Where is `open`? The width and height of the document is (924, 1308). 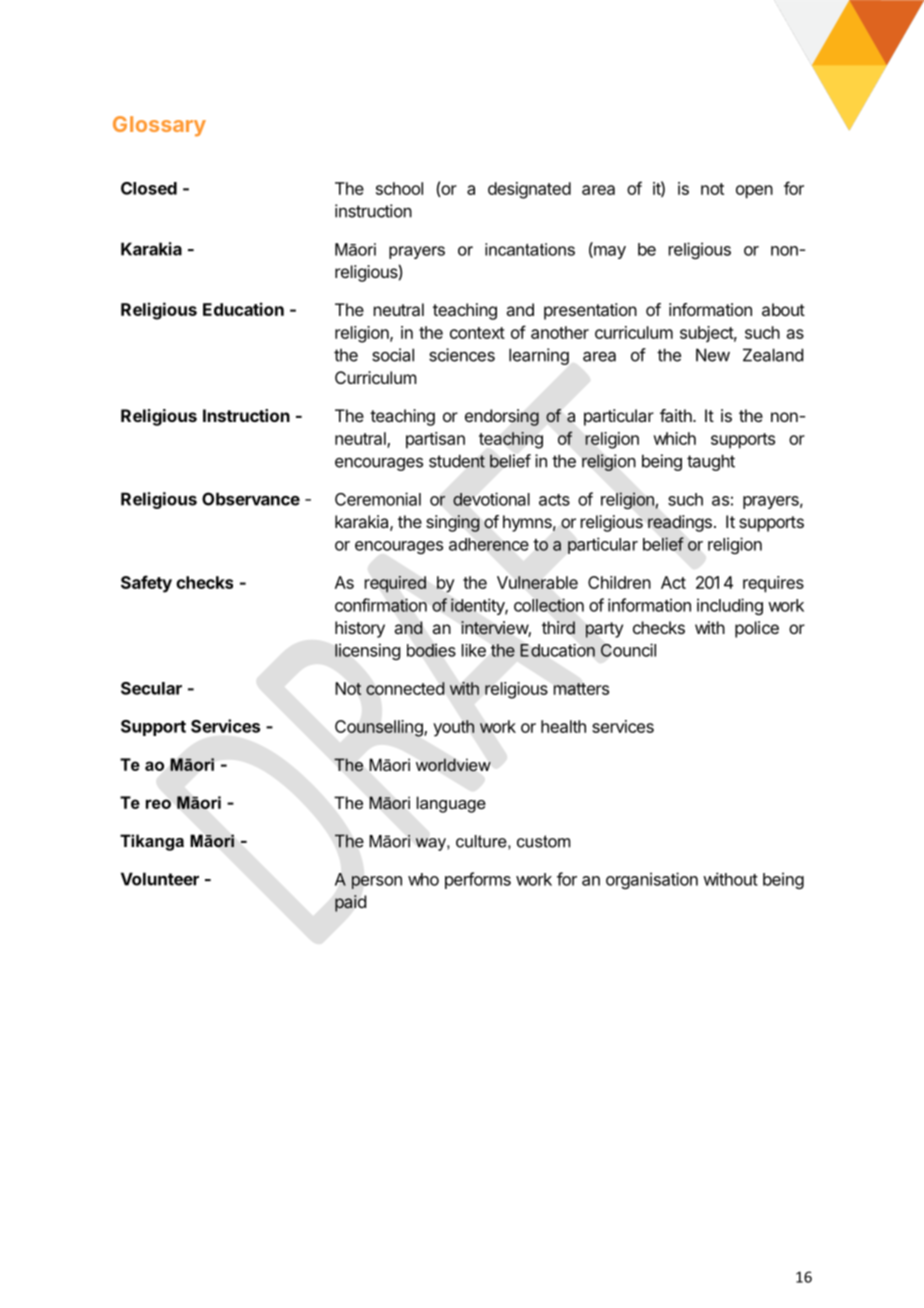
open is located at coordinates (754, 192).
